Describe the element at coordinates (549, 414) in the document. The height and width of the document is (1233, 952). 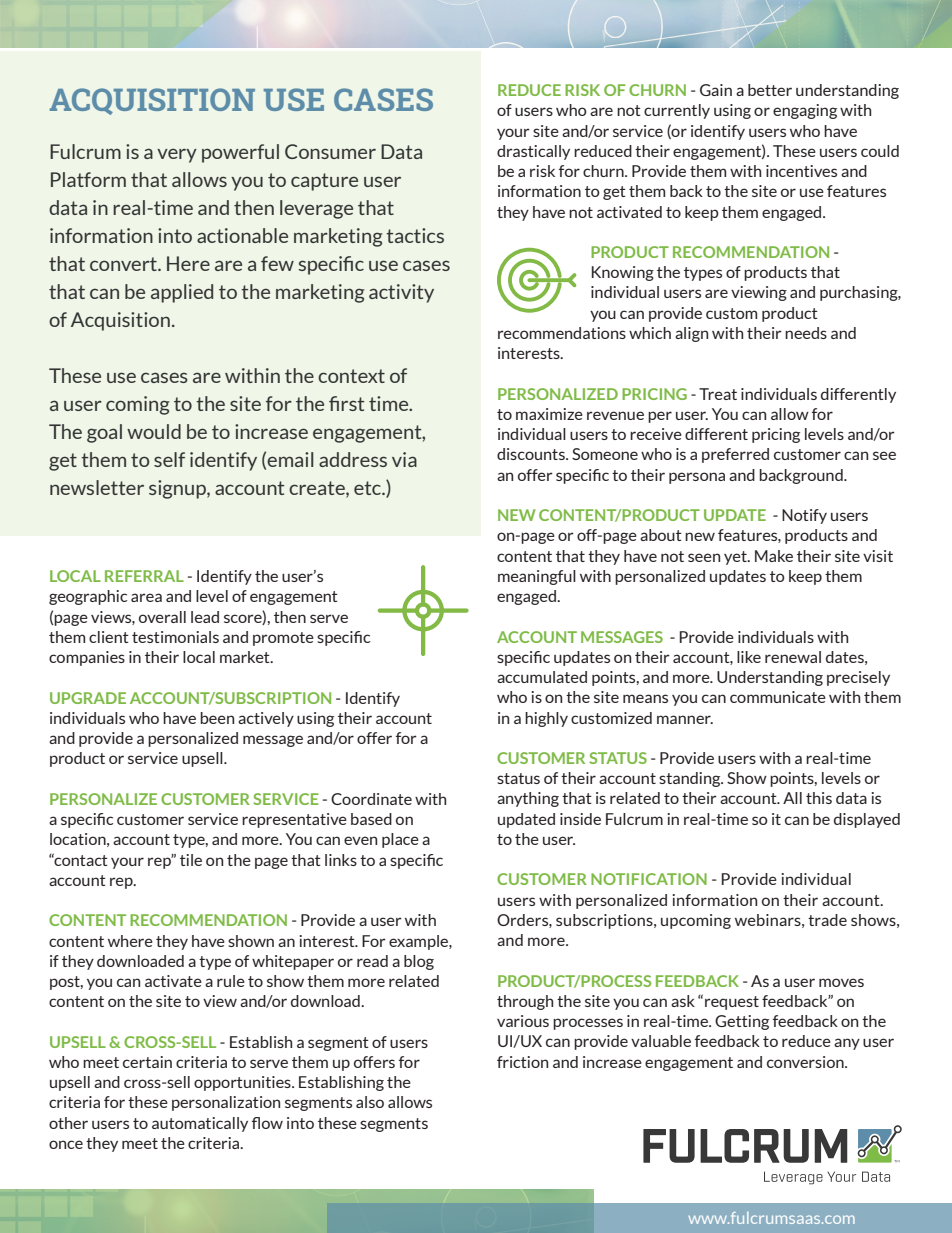
I see `maximize` at that location.
